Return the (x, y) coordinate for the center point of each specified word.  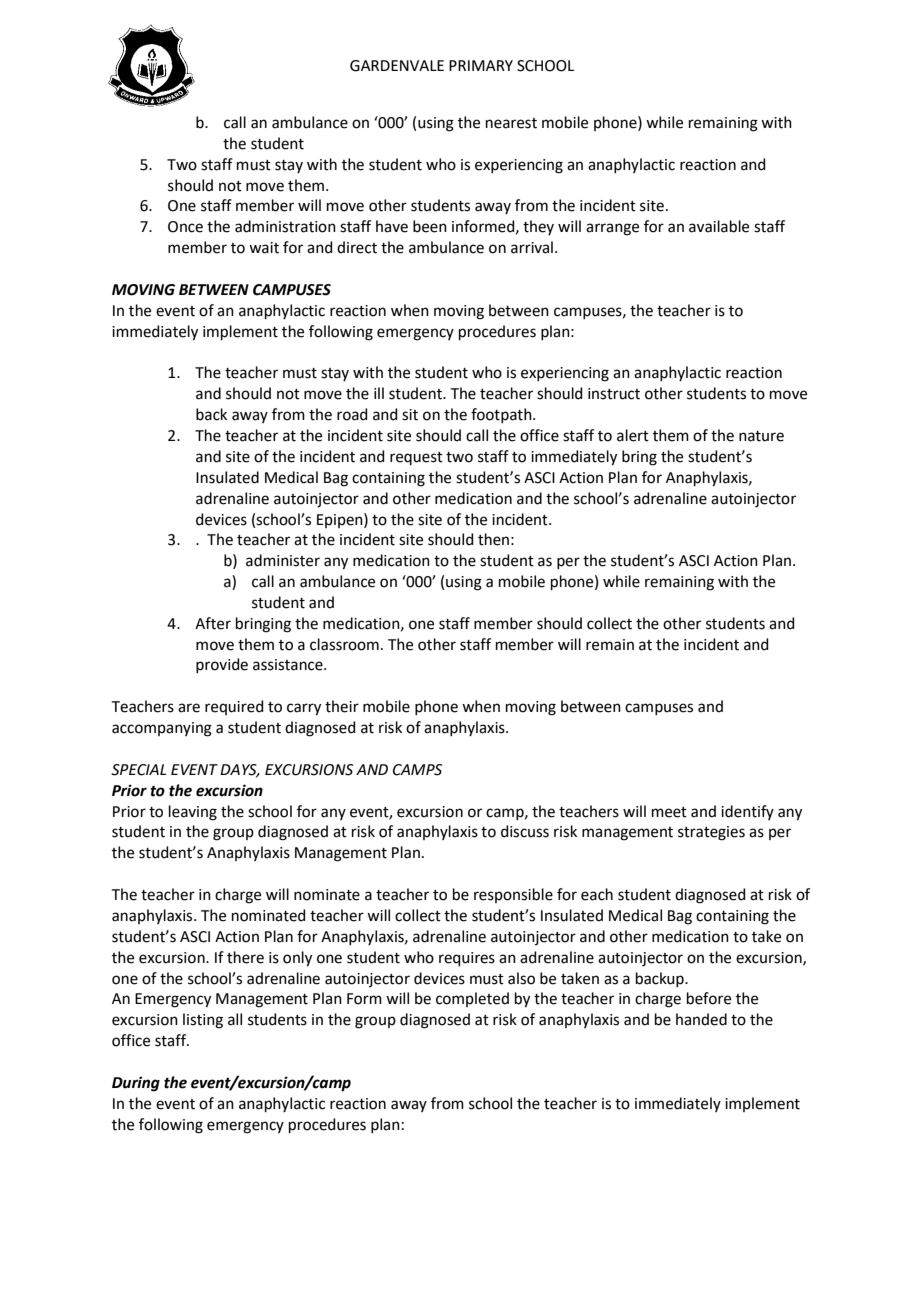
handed (701, 1019)
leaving (193, 813)
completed (472, 999)
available (719, 226)
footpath (502, 415)
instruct (614, 394)
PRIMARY (481, 65)
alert (633, 435)
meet (669, 812)
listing (203, 1021)
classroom (344, 644)
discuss (525, 831)
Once (185, 227)
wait (264, 248)
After (213, 623)
